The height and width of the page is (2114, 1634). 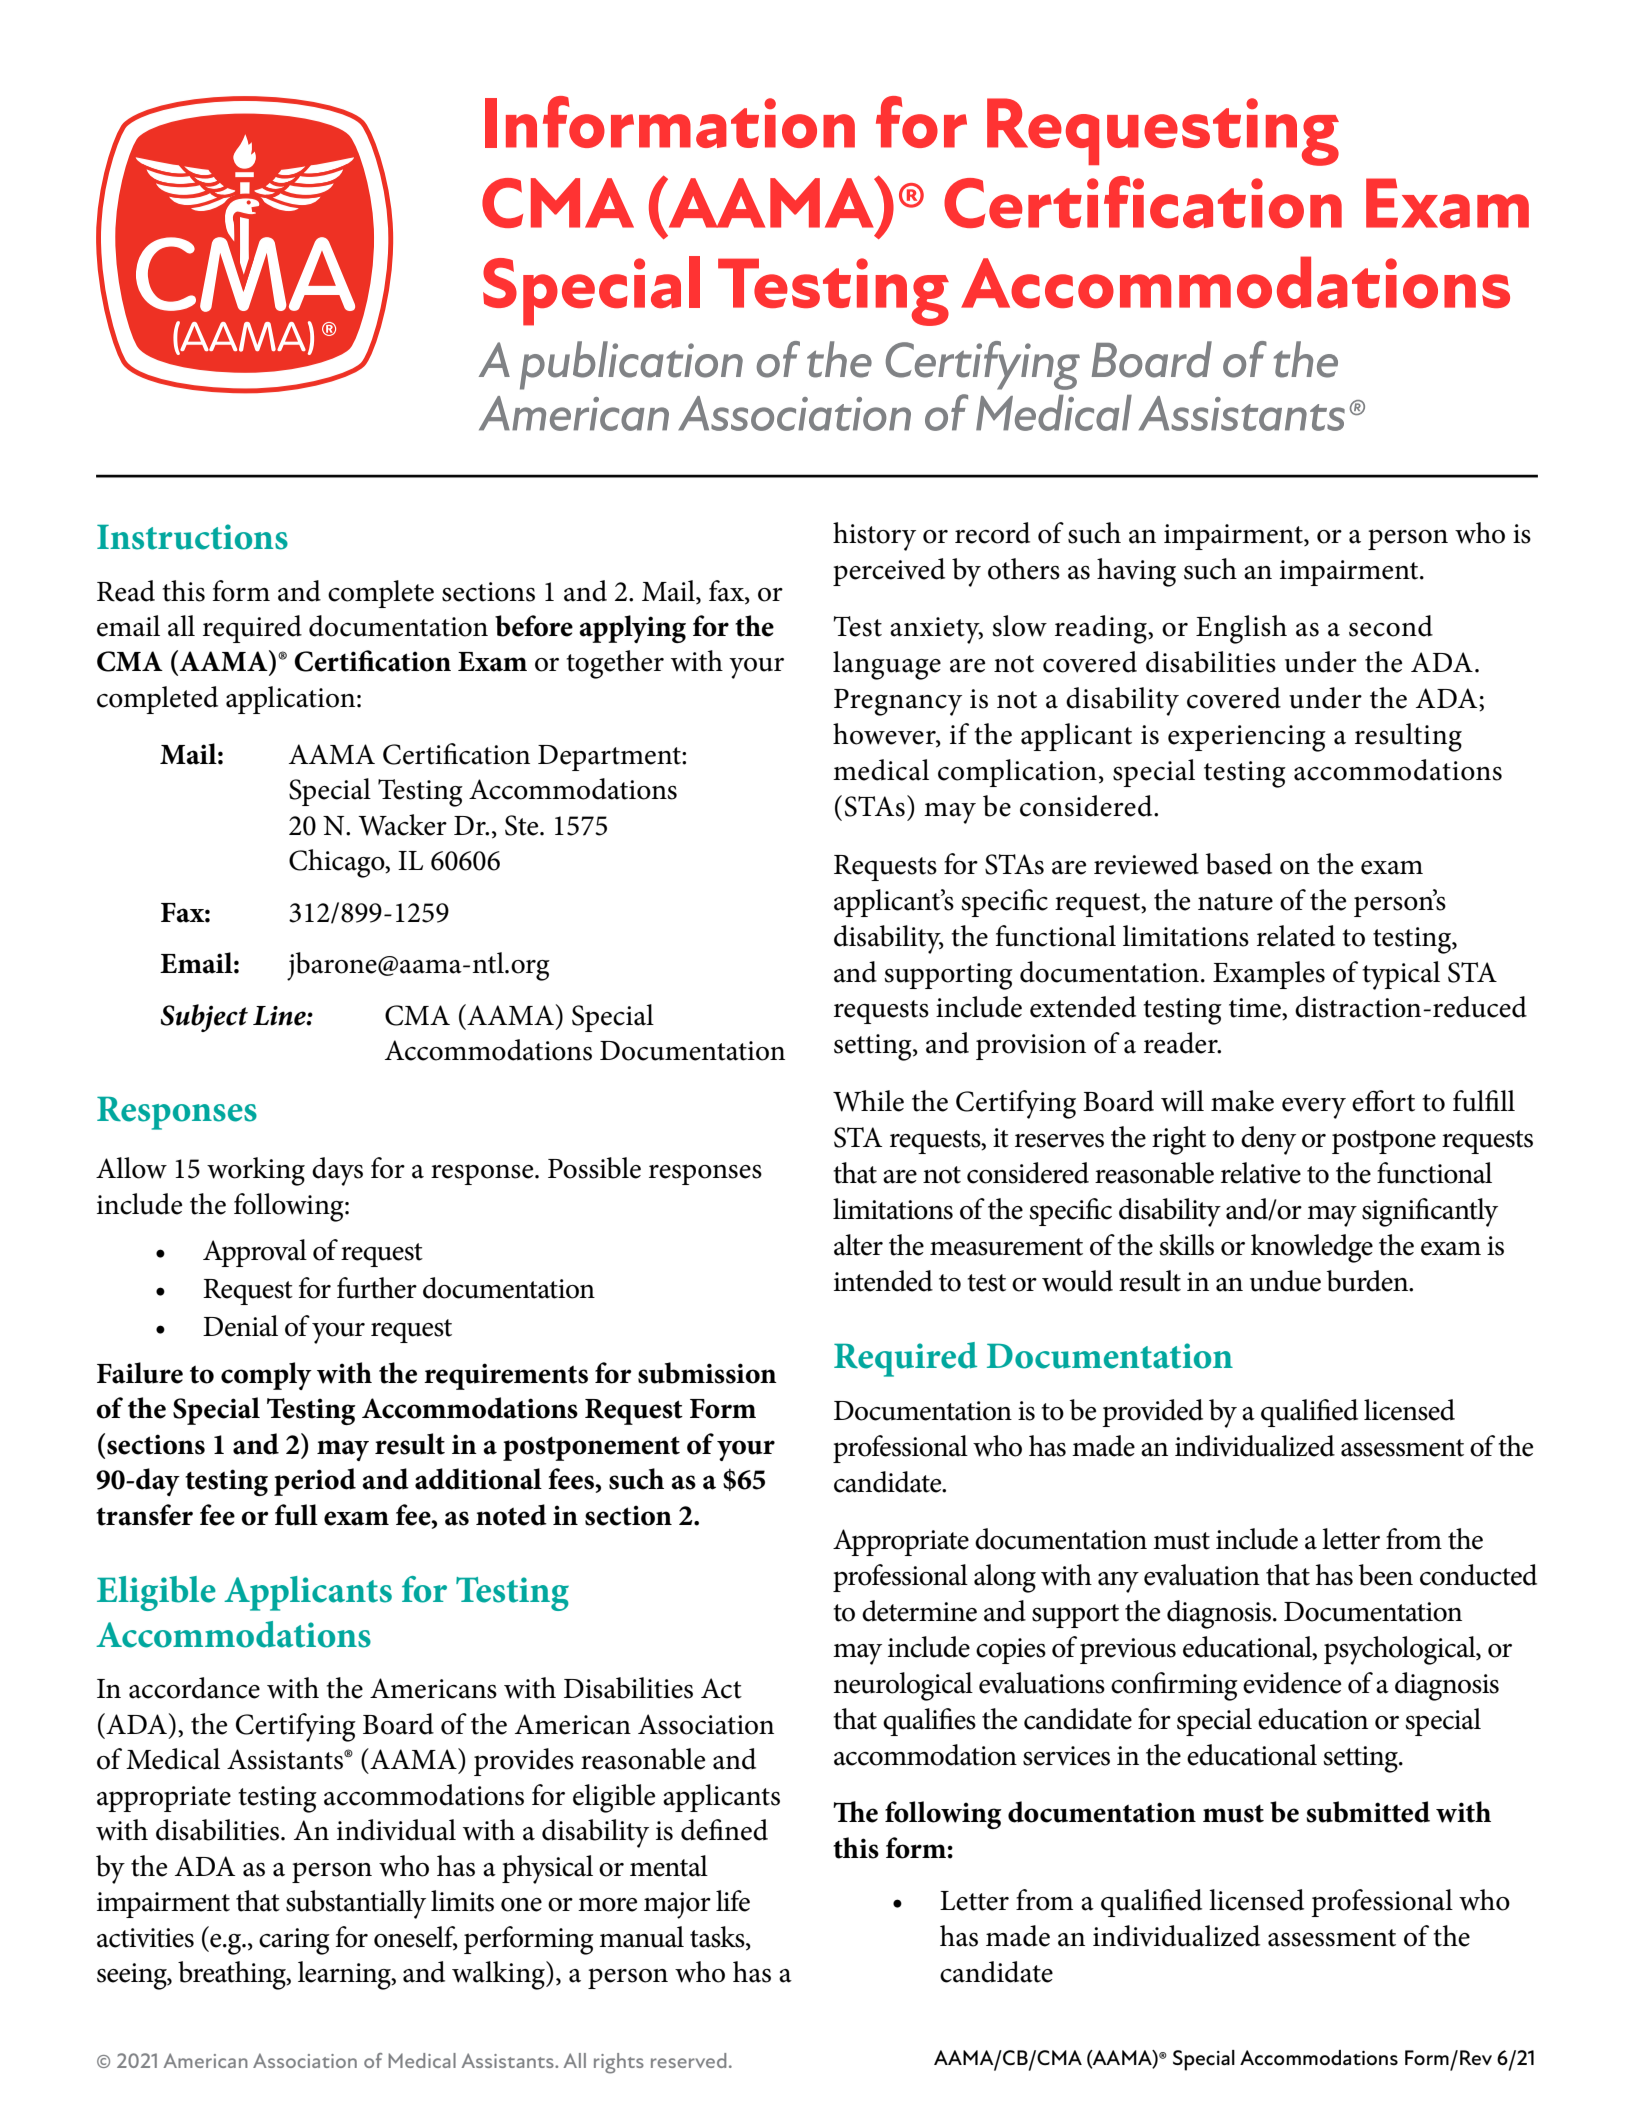 I want to click on Pregnancy, so click(x=898, y=702).
